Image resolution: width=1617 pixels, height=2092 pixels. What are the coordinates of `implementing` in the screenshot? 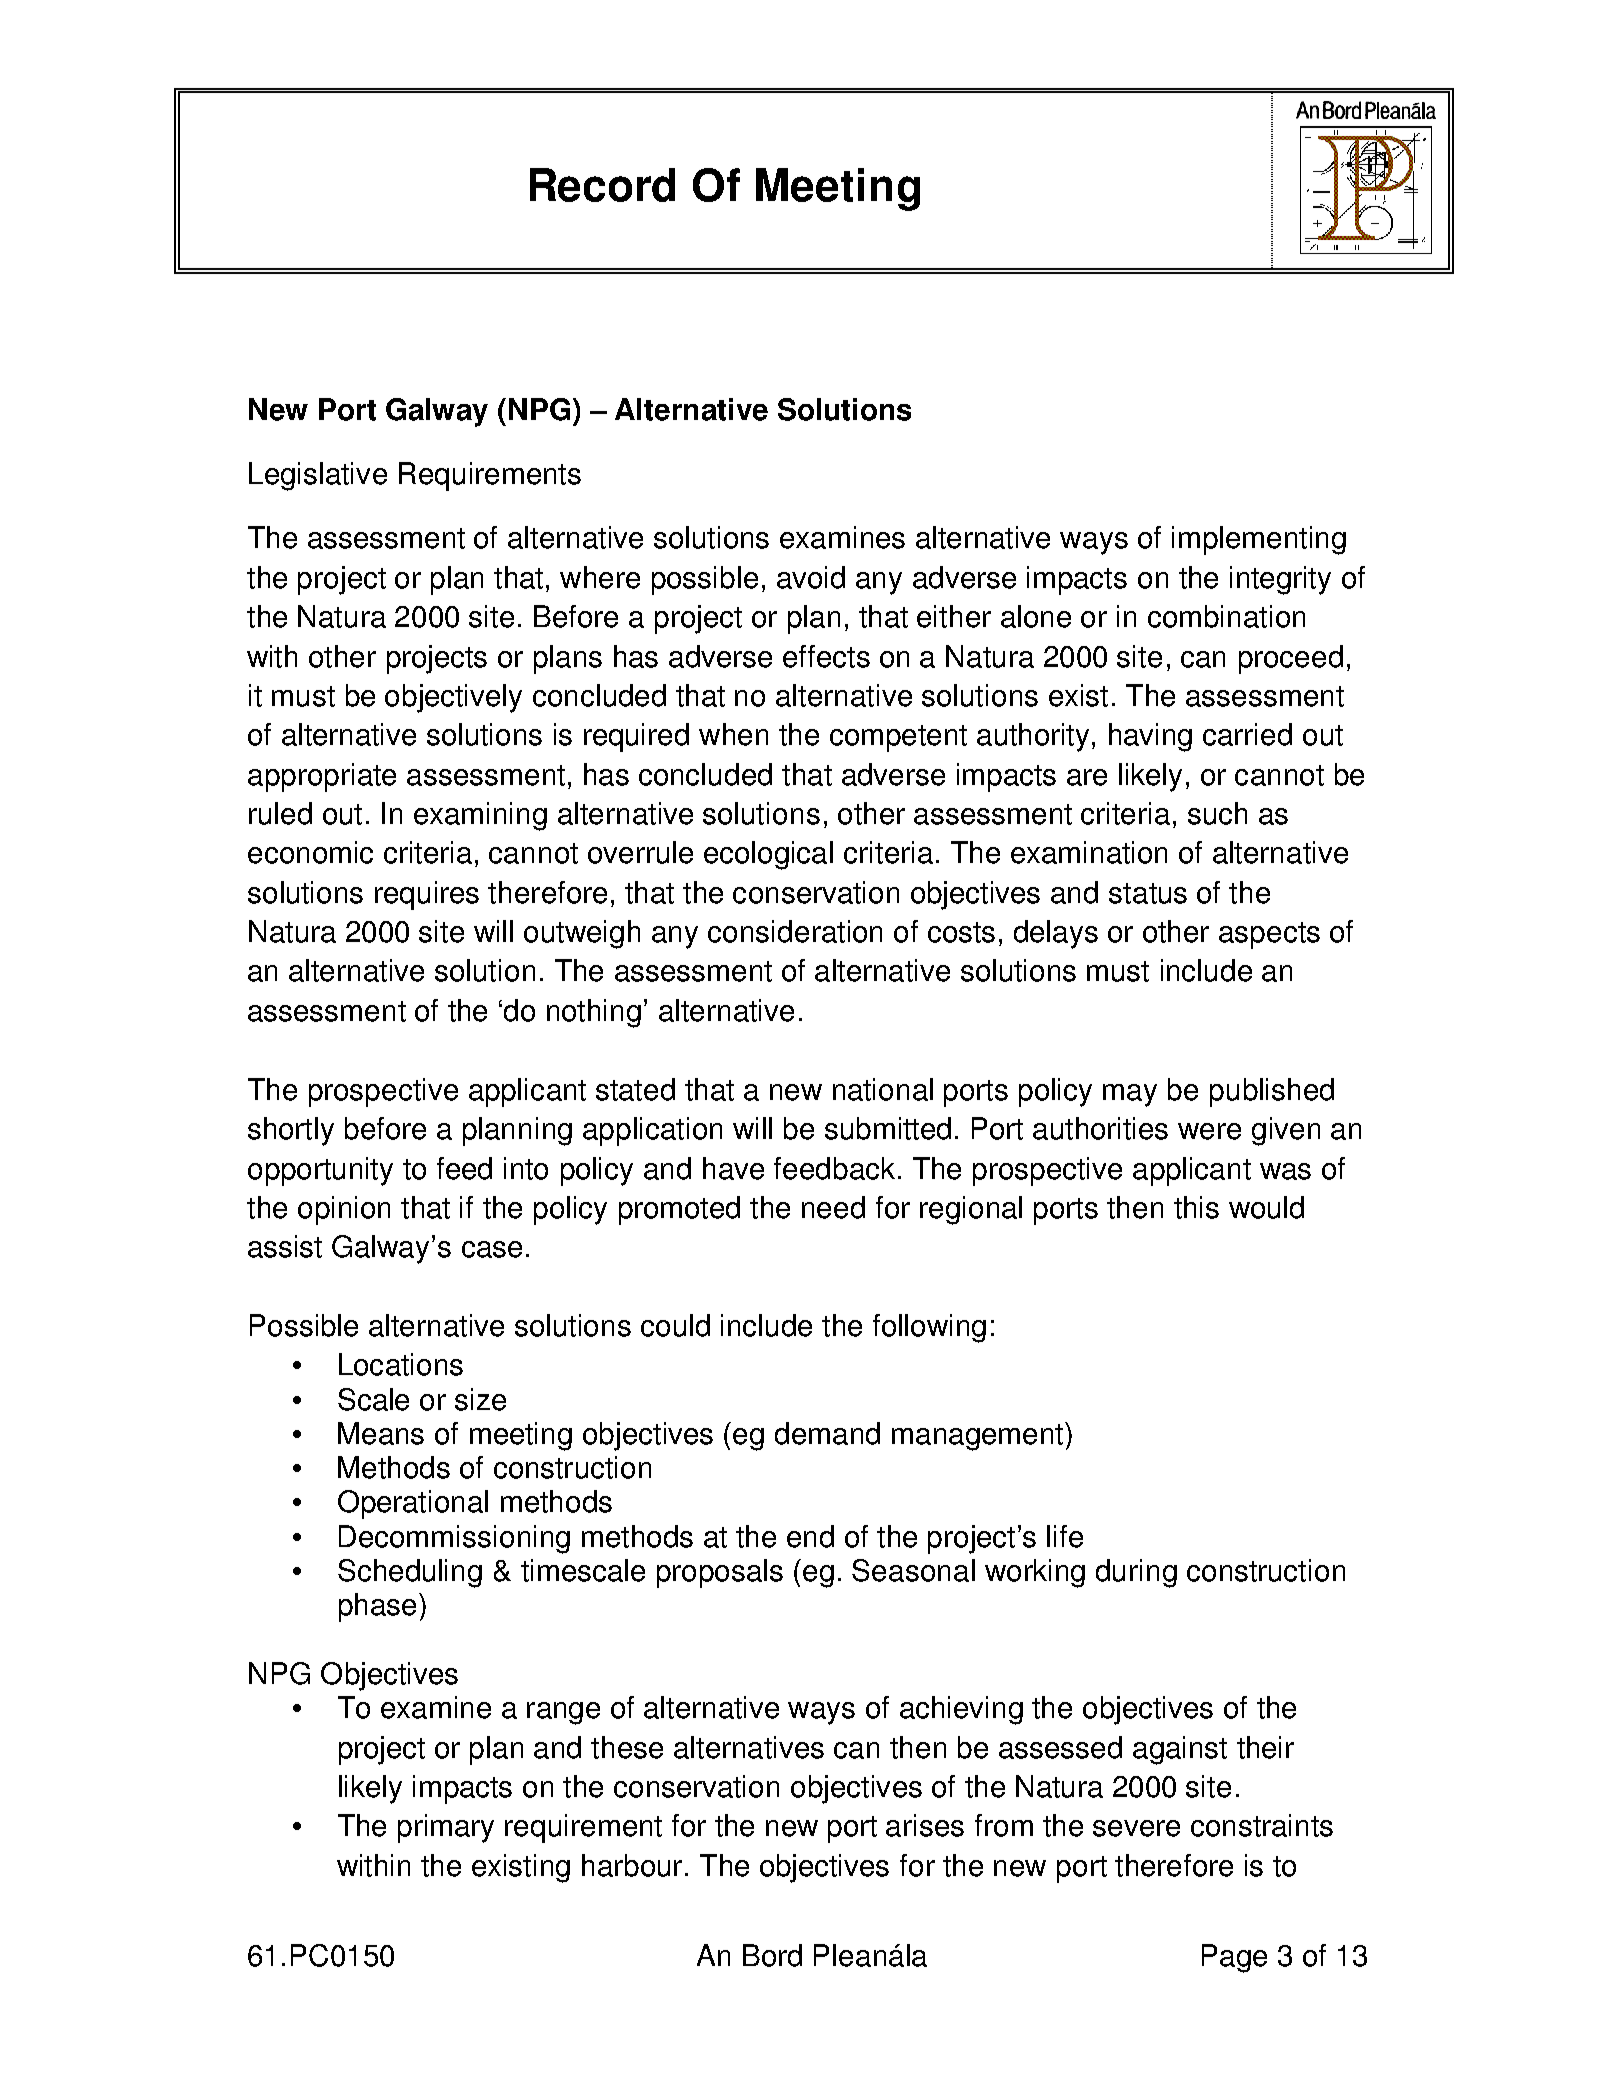 It's located at (1259, 540).
